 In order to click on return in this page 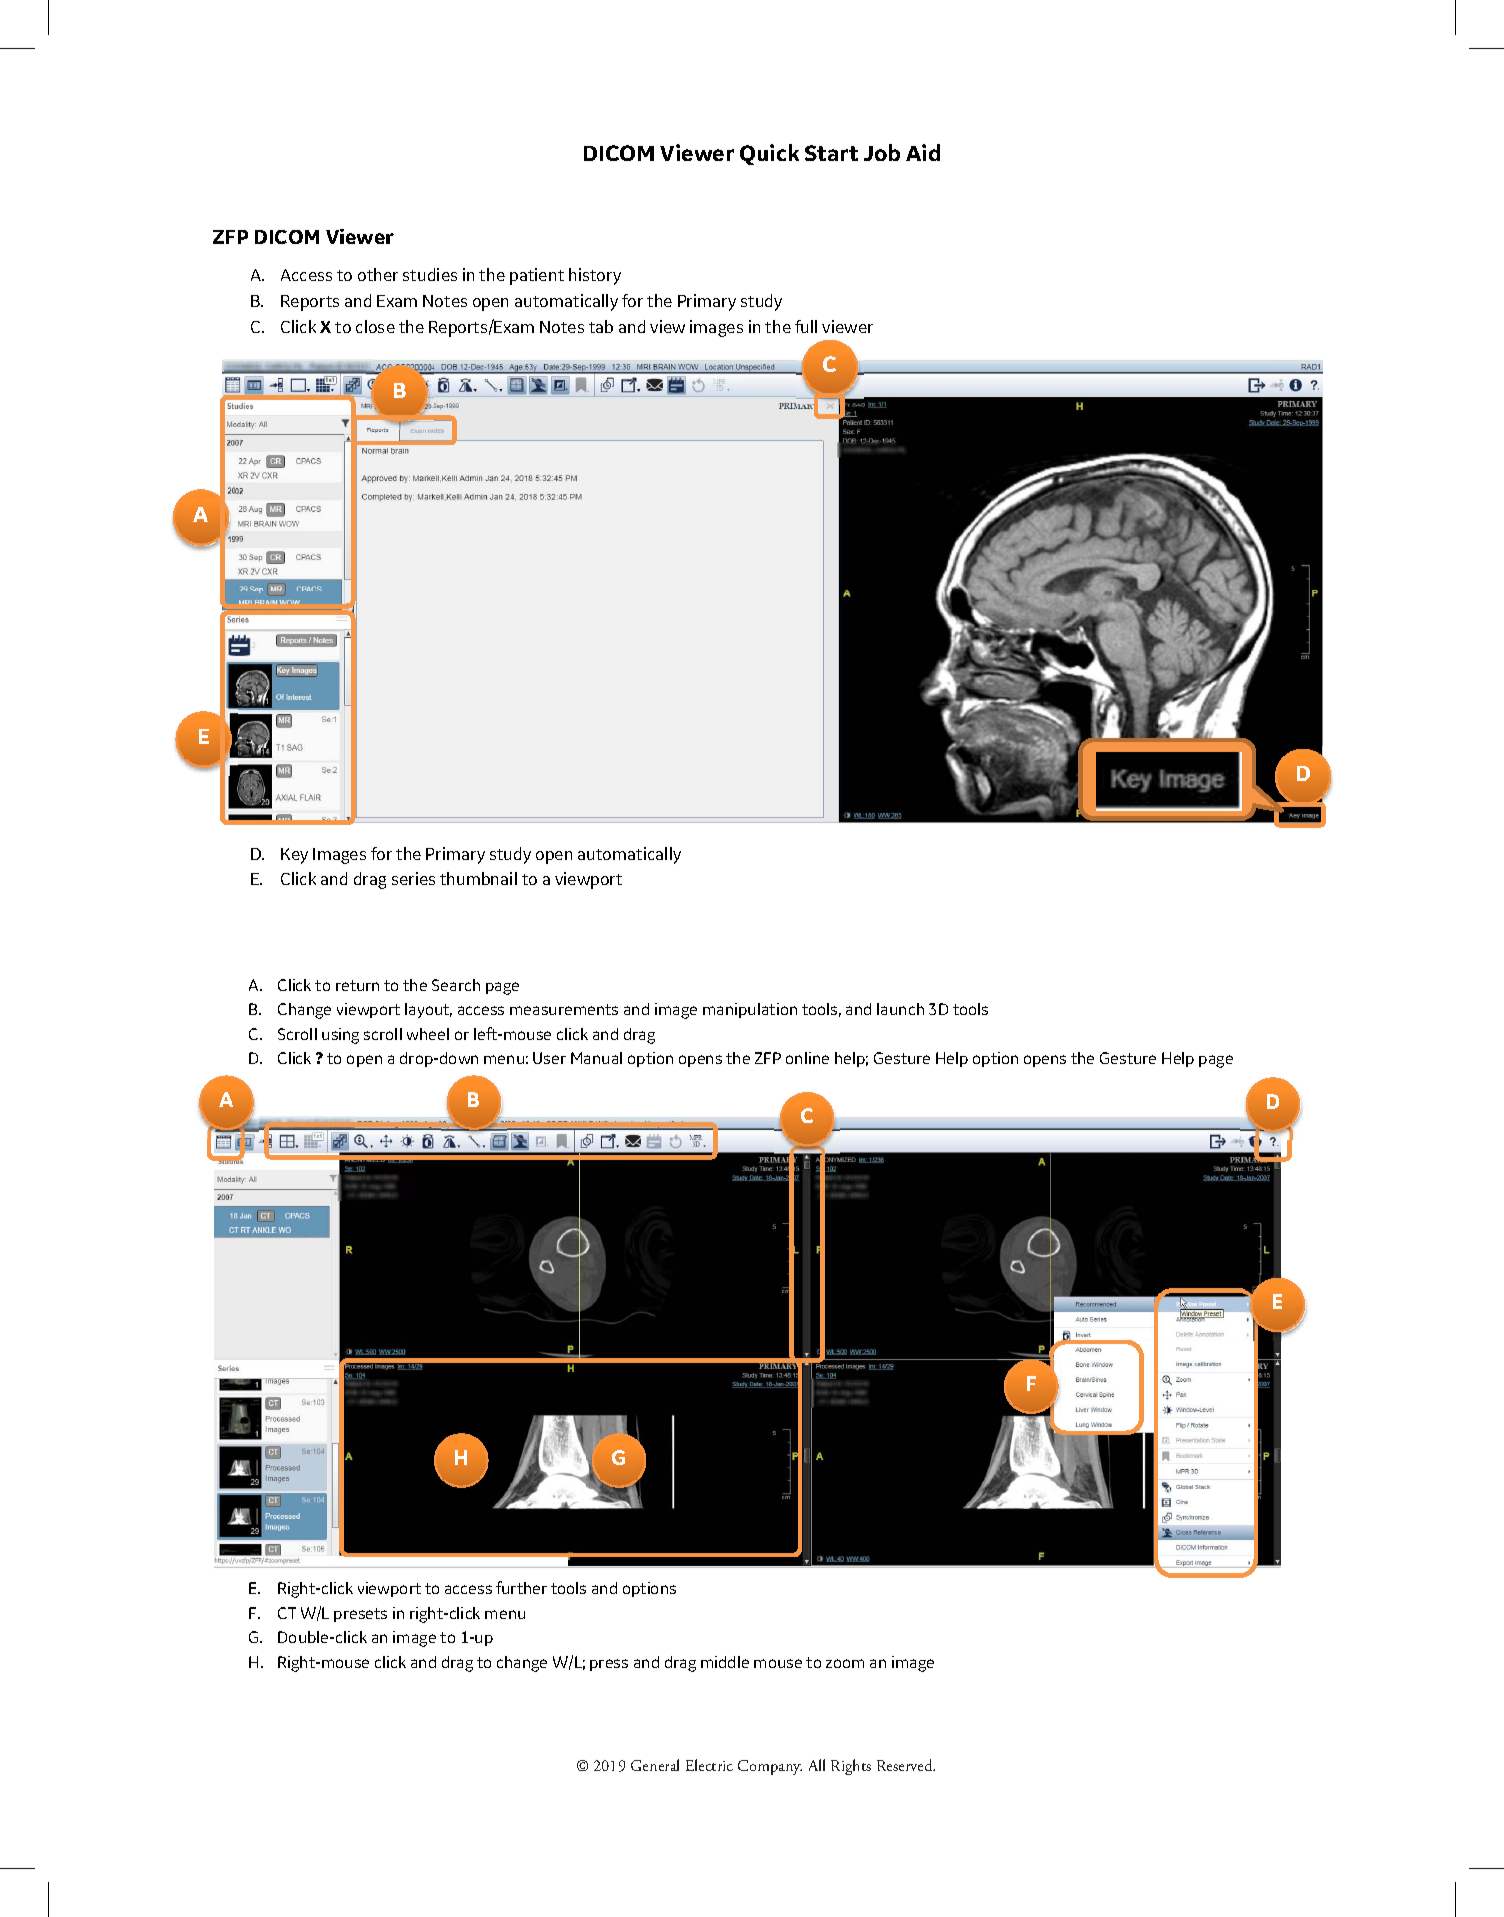, I will do `click(357, 985)`.
